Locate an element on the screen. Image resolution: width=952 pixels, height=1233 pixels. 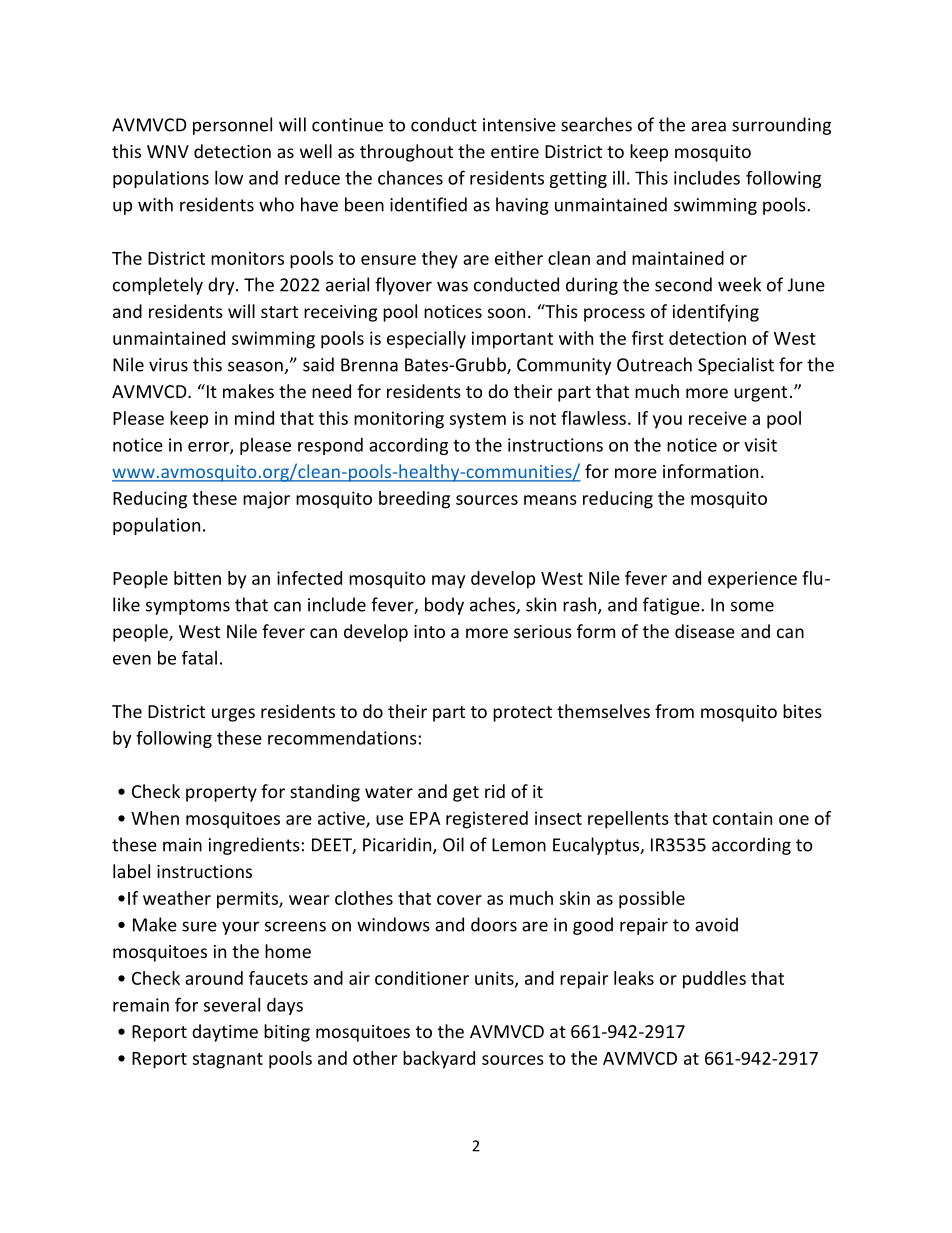
backyard is located at coordinates (439, 1060).
